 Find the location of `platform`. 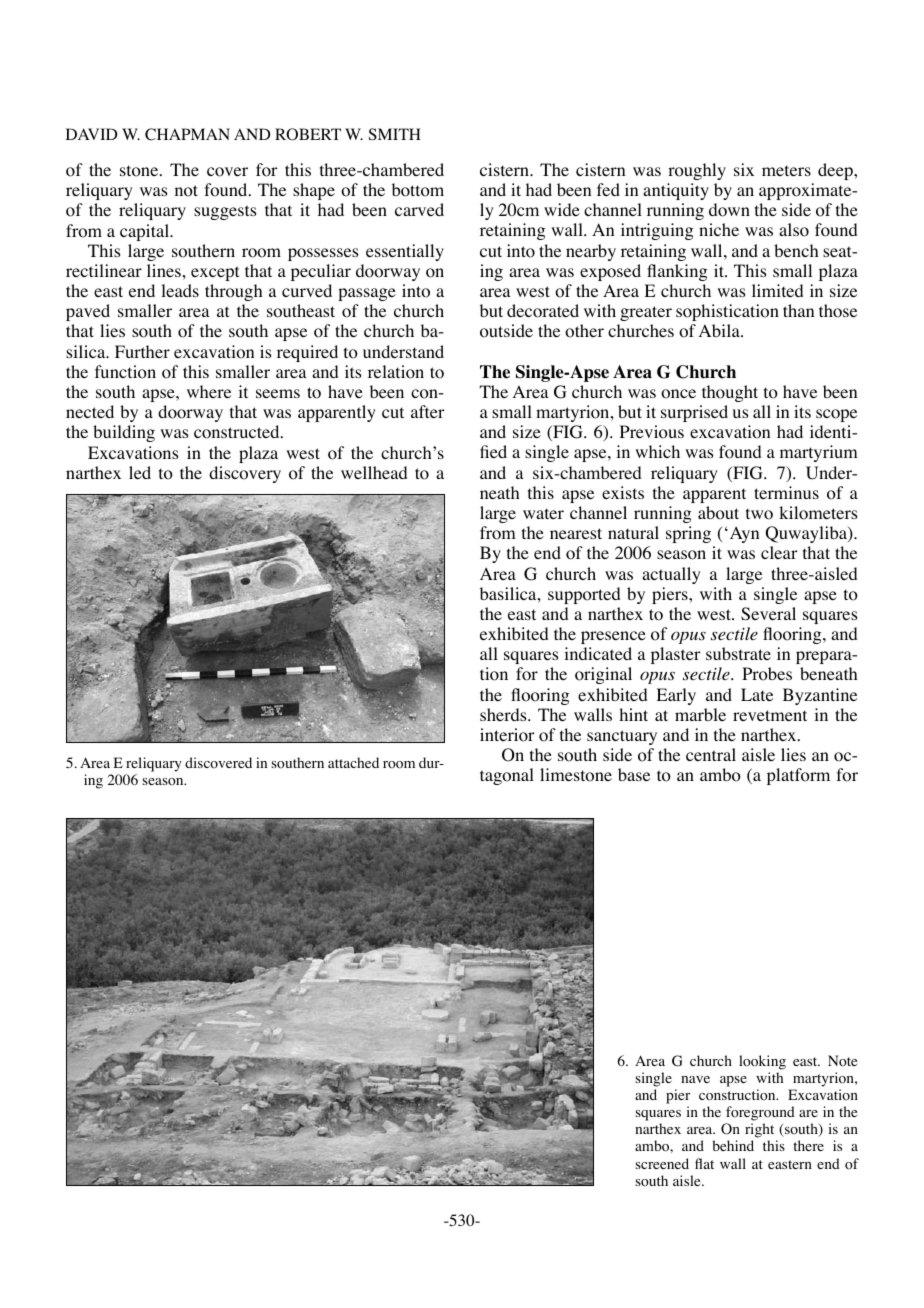

platform is located at coordinates (798, 776).
